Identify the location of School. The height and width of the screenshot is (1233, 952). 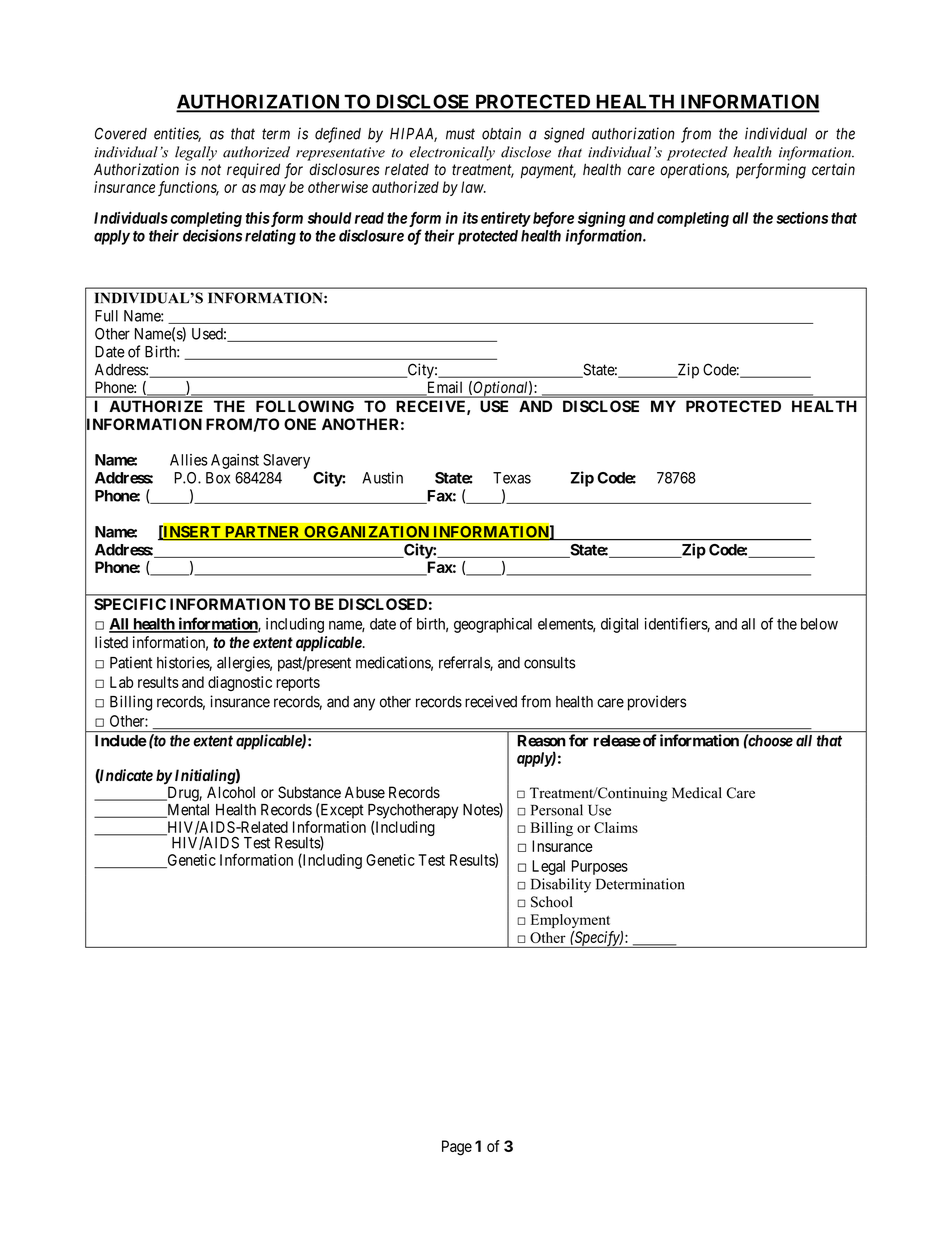
(552, 902).
